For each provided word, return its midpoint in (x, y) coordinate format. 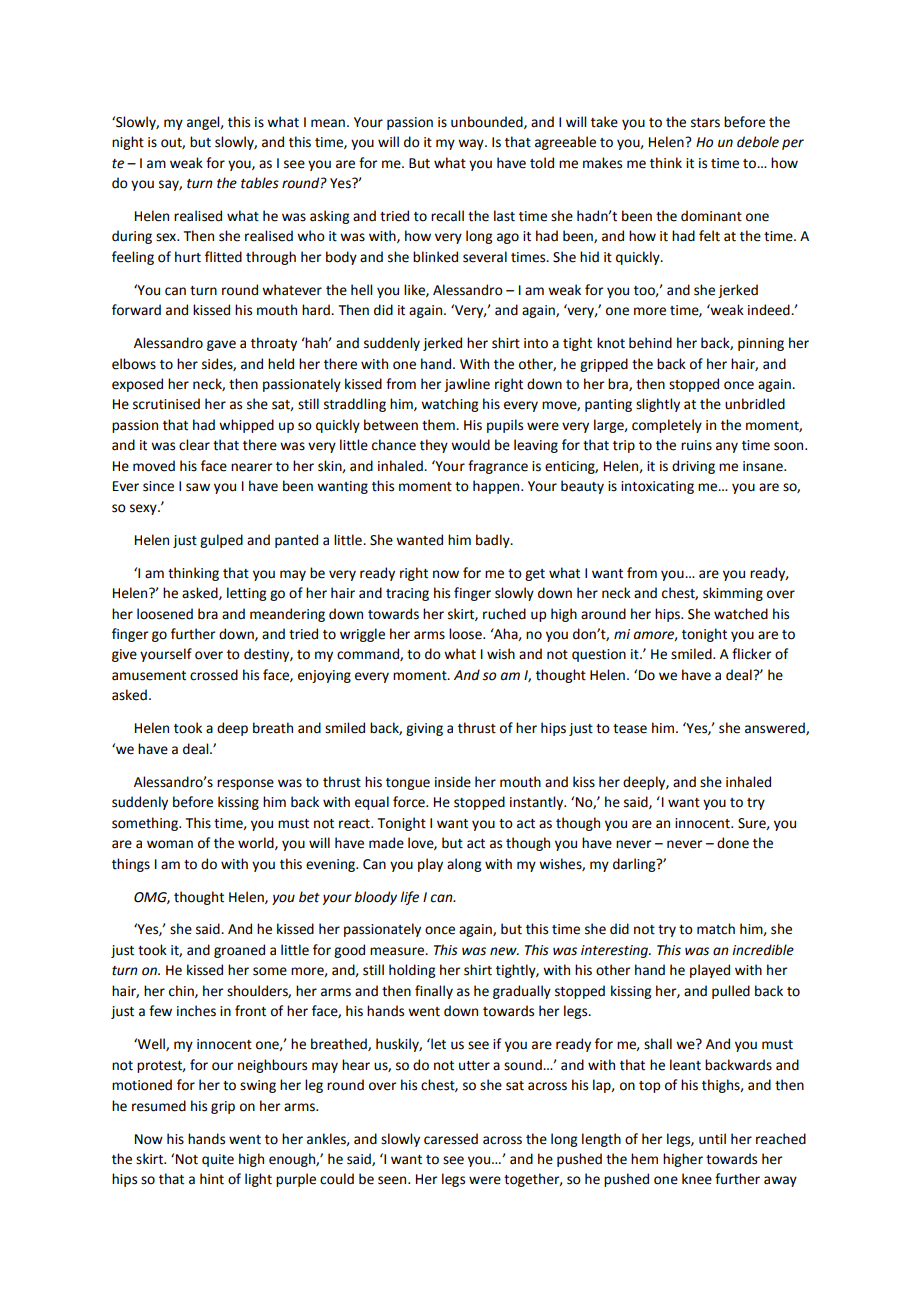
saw (198, 487)
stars (705, 123)
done (733, 843)
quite (218, 1160)
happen (497, 487)
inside (453, 782)
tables (260, 183)
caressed (451, 1139)
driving (693, 467)
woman (170, 844)
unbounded (488, 122)
